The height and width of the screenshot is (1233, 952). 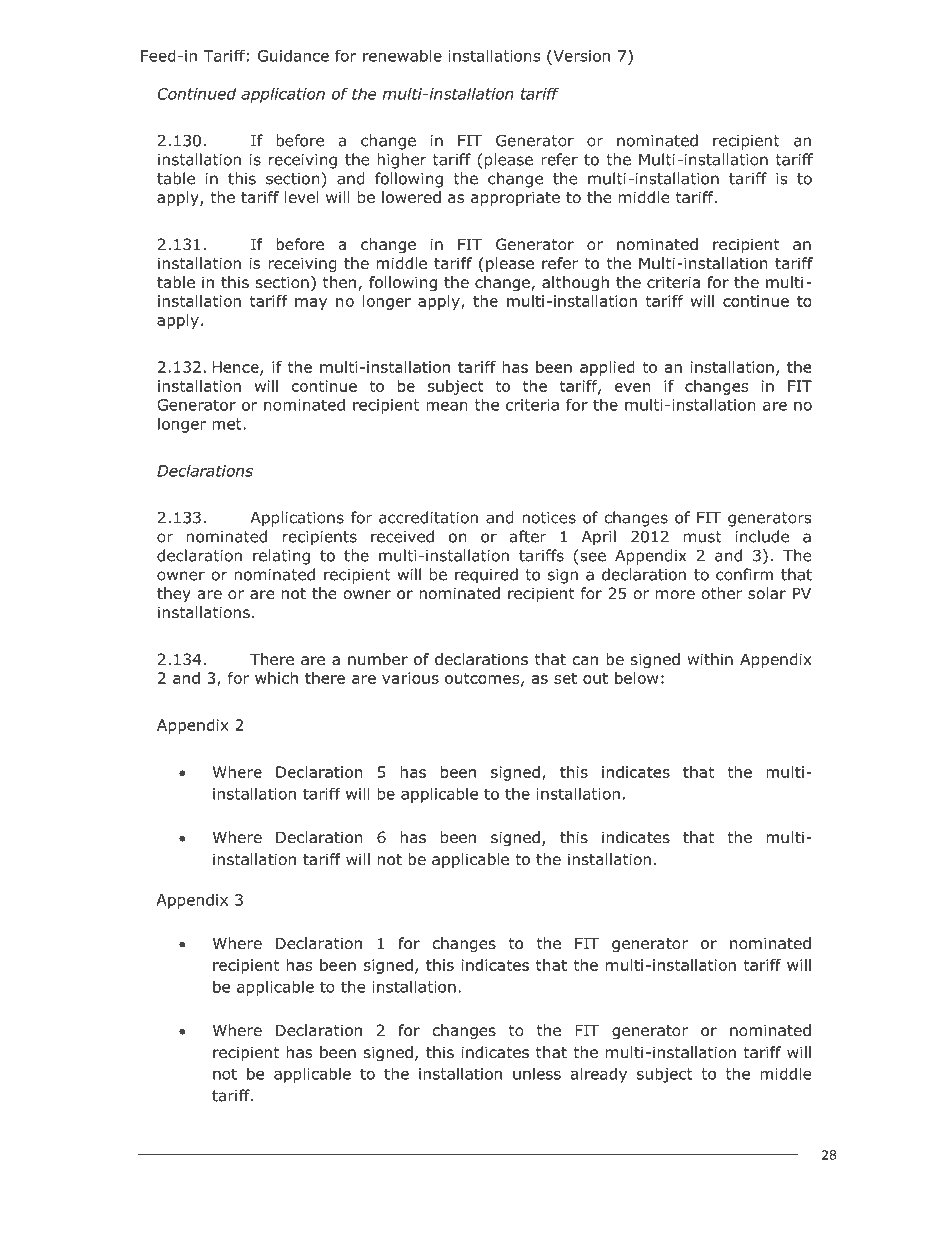 What do you see at coordinates (402, 55) in the screenshot?
I see `renewable` at bounding box center [402, 55].
